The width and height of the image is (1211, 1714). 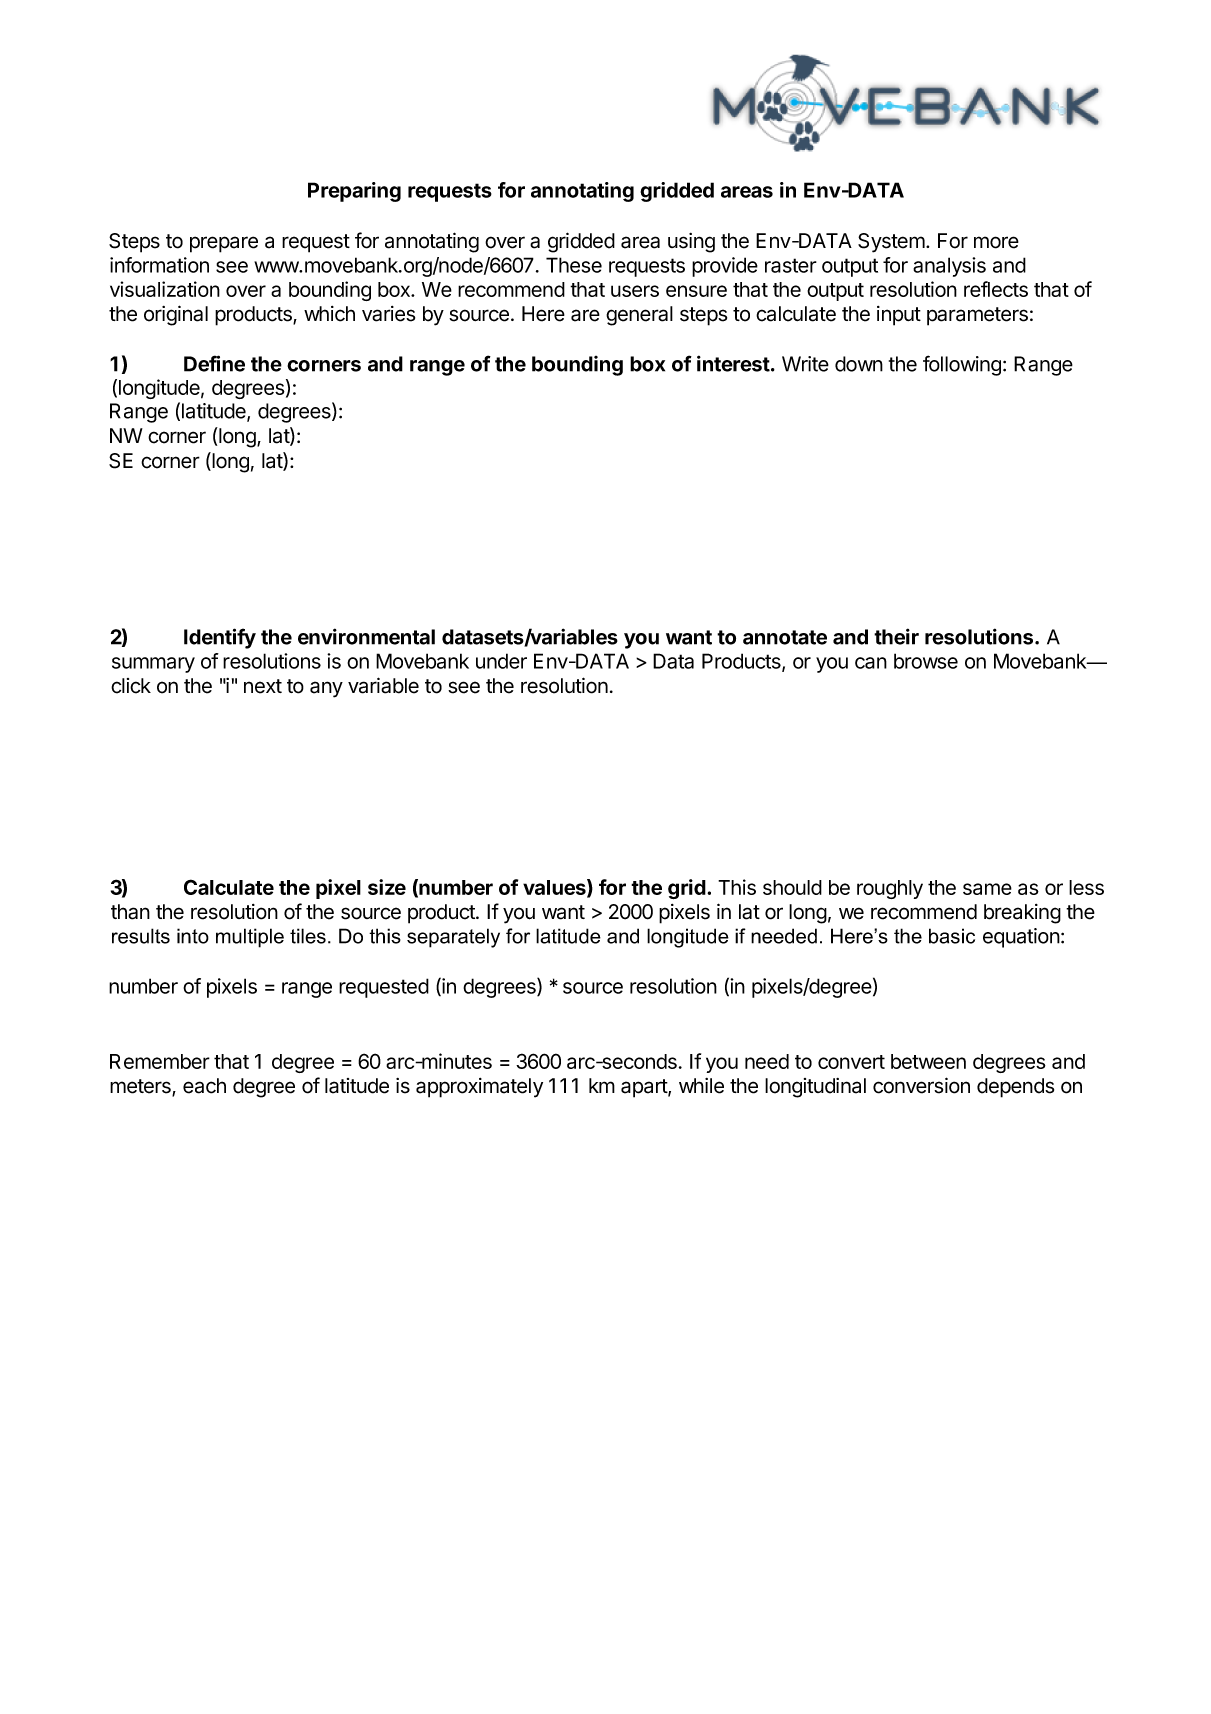 I want to click on while, so click(x=701, y=1086).
